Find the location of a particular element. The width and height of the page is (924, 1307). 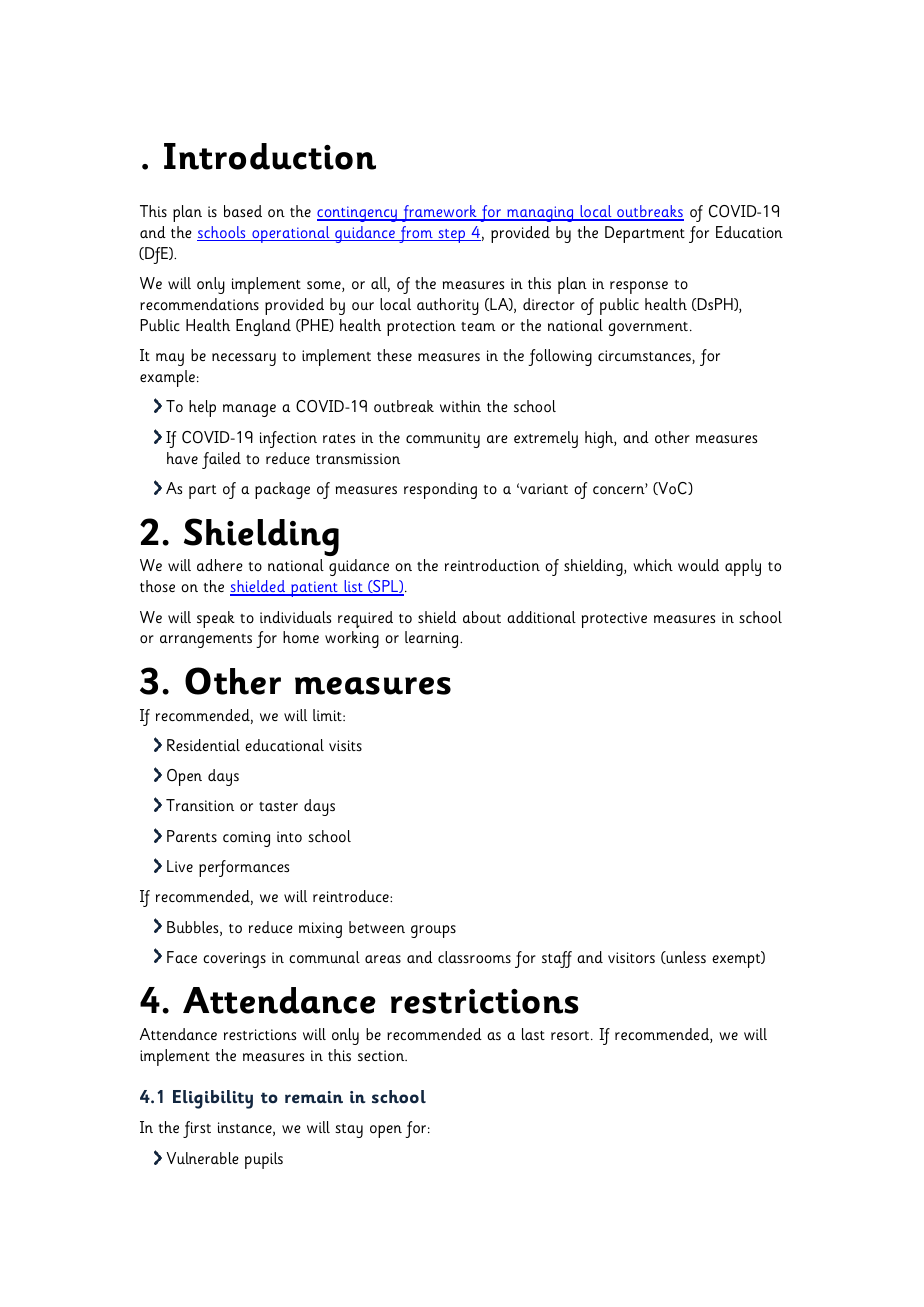

learning is located at coordinates (433, 639).
